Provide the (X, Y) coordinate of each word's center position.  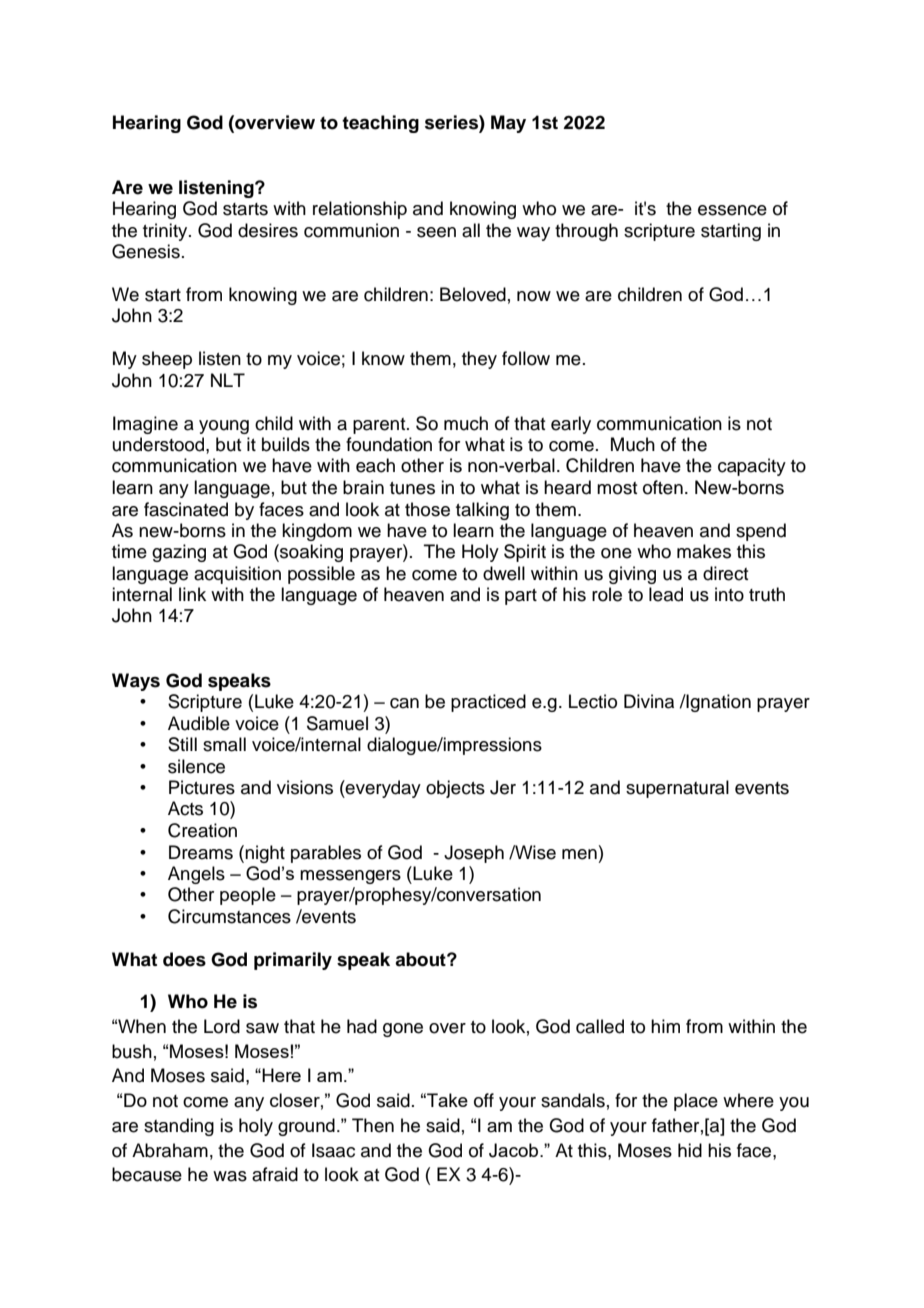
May (508, 124)
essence (732, 210)
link (192, 594)
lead (666, 594)
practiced (488, 703)
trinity (166, 232)
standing (179, 1127)
